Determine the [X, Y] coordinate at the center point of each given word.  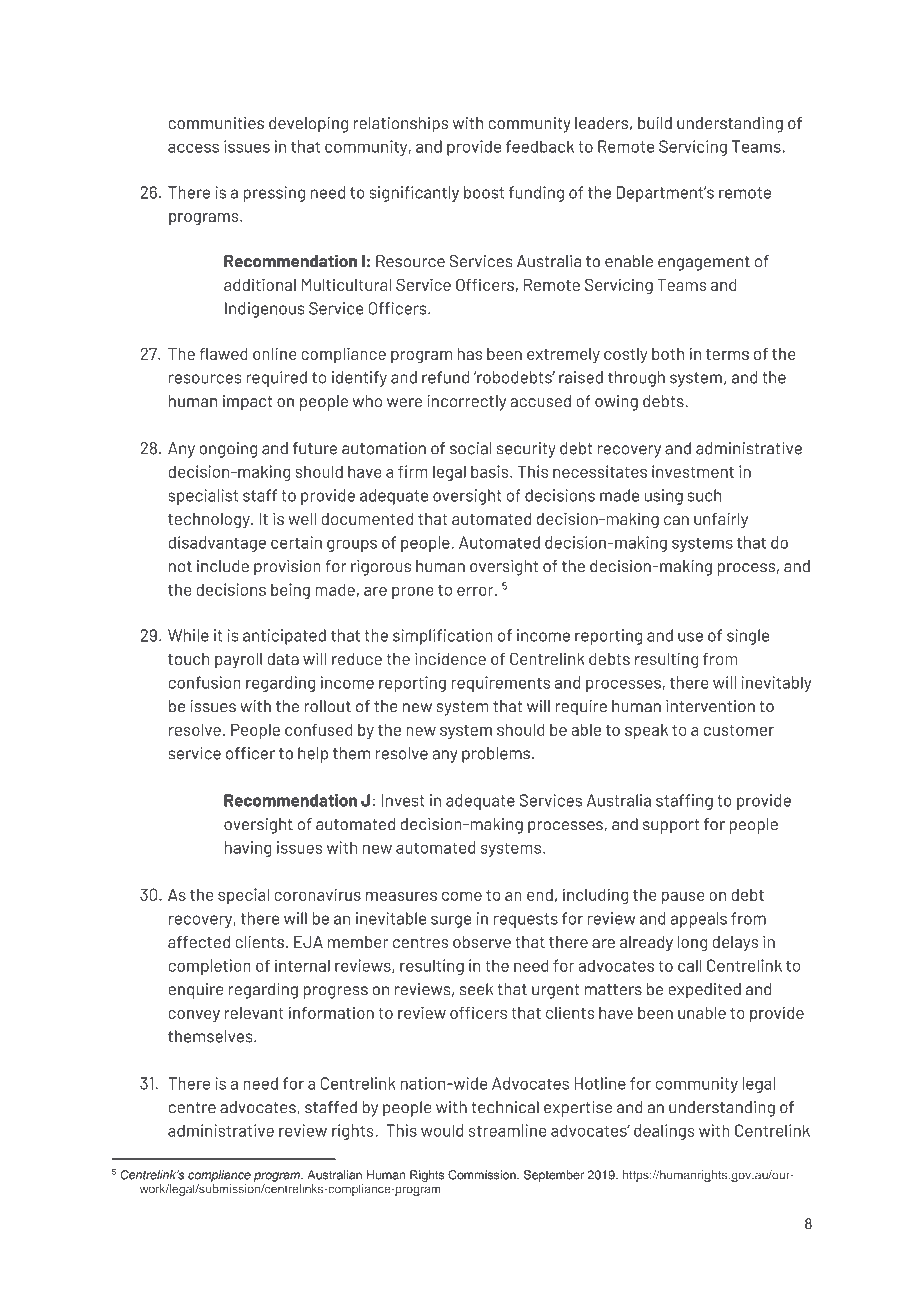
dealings [664, 1132]
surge [451, 921]
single [748, 637]
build [655, 123]
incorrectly [466, 403]
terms [727, 354]
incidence [450, 658]
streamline [507, 1130]
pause [683, 898]
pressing [274, 194]
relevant [254, 1013]
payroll [238, 661]
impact [248, 403]
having [248, 849]
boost [484, 192]
